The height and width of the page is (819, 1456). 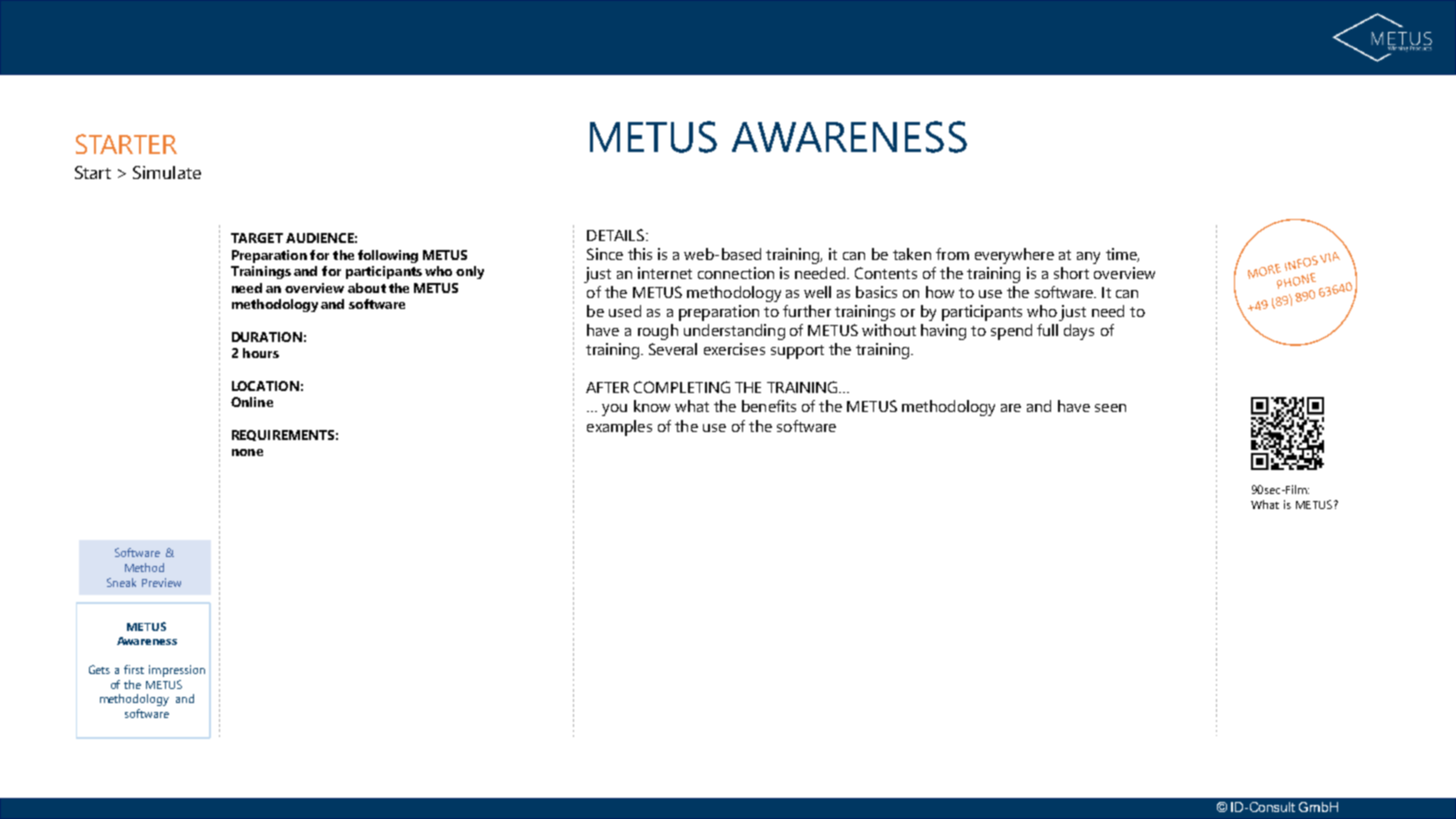 What do you see at coordinates (167, 172) in the page?
I see `Simulate` at bounding box center [167, 172].
